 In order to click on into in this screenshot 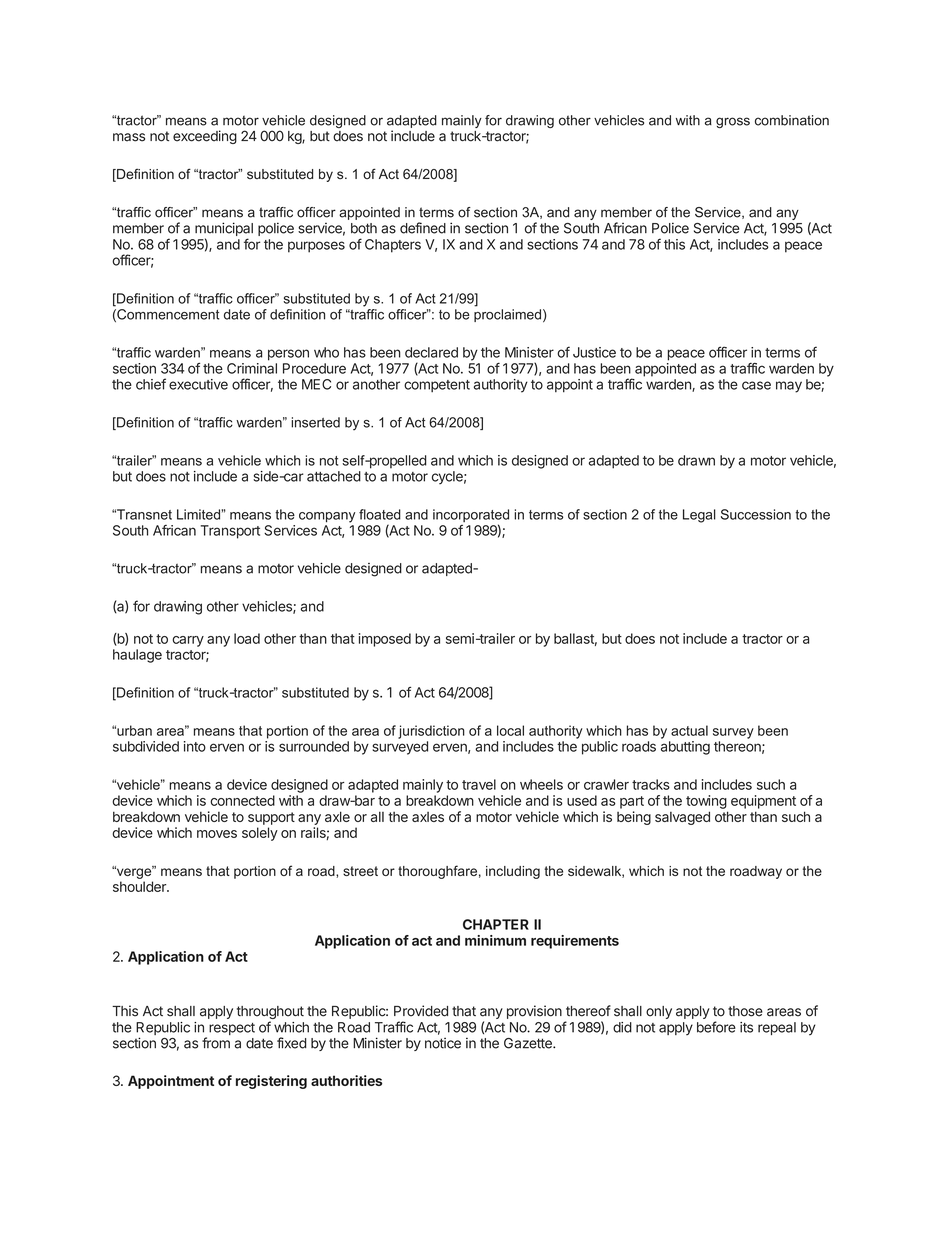, I will do `click(195, 746)`.
